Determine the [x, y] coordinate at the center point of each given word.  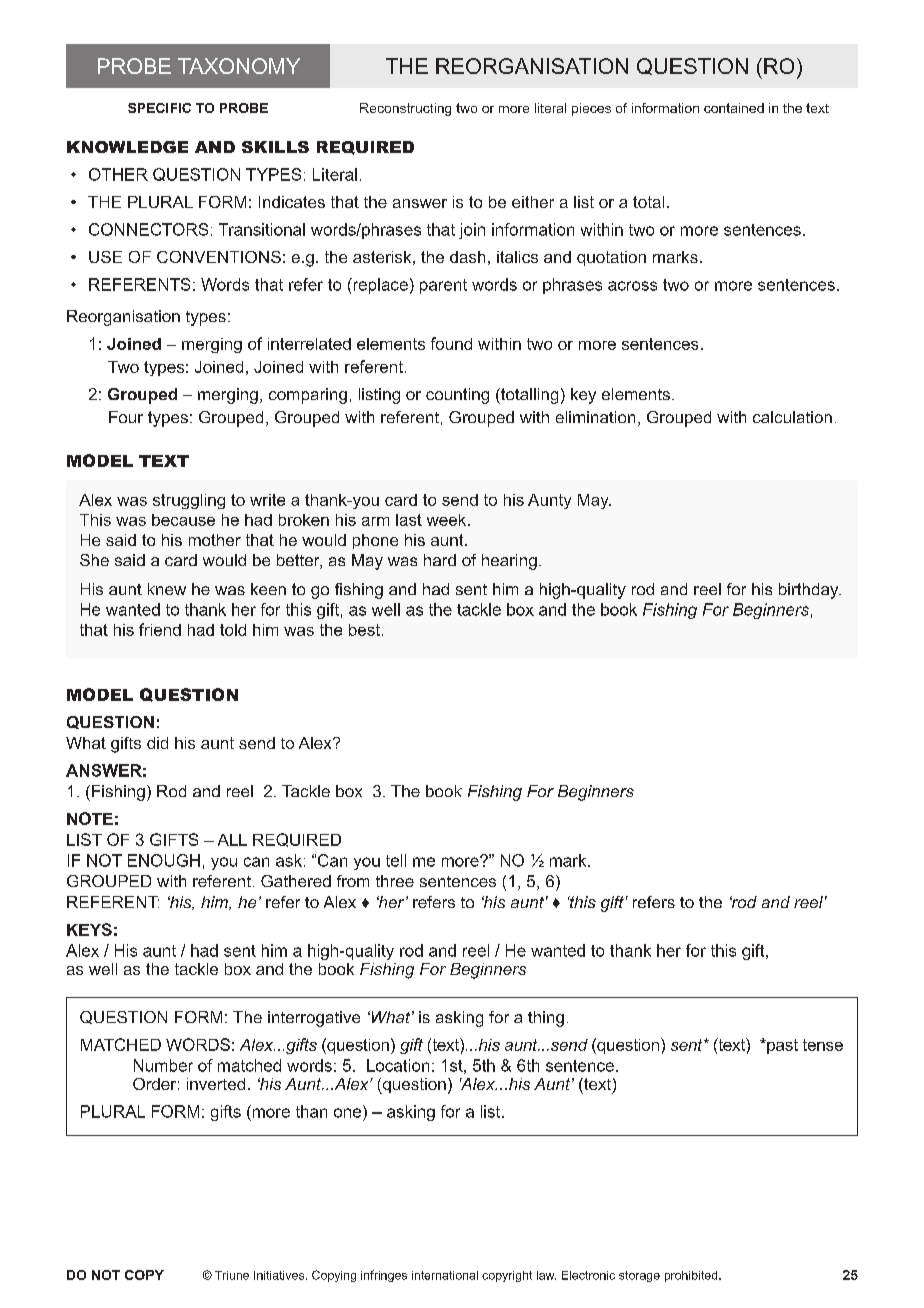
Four [126, 417]
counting [457, 396]
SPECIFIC [159, 108]
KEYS [89, 929]
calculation [792, 417]
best [364, 630]
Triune [232, 1275]
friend [160, 629]
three [395, 881]
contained [734, 108]
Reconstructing [405, 109]
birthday [810, 591]
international [445, 1275]
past [781, 1046]
